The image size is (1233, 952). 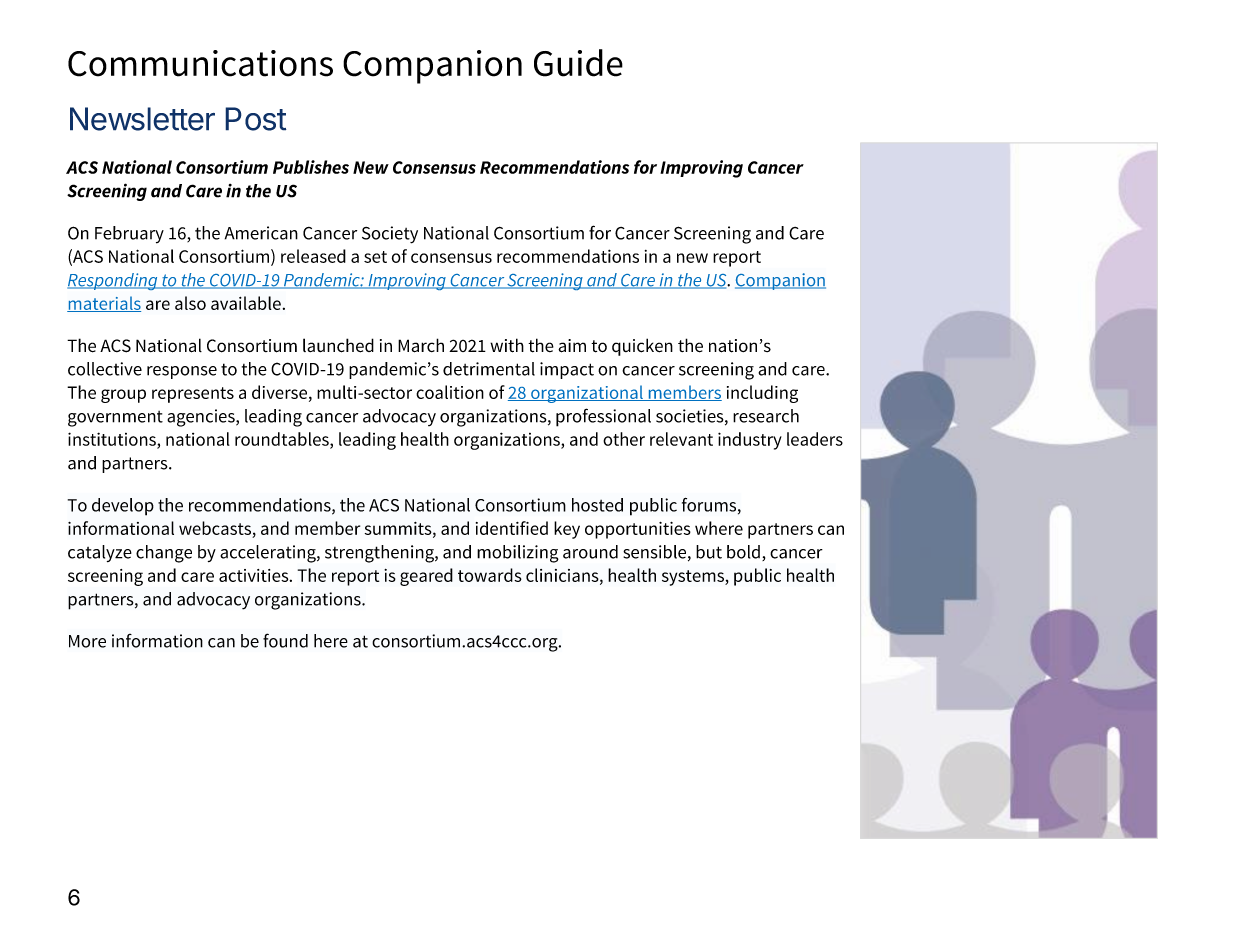 What do you see at coordinates (642, 347) in the document?
I see `quicken` at bounding box center [642, 347].
